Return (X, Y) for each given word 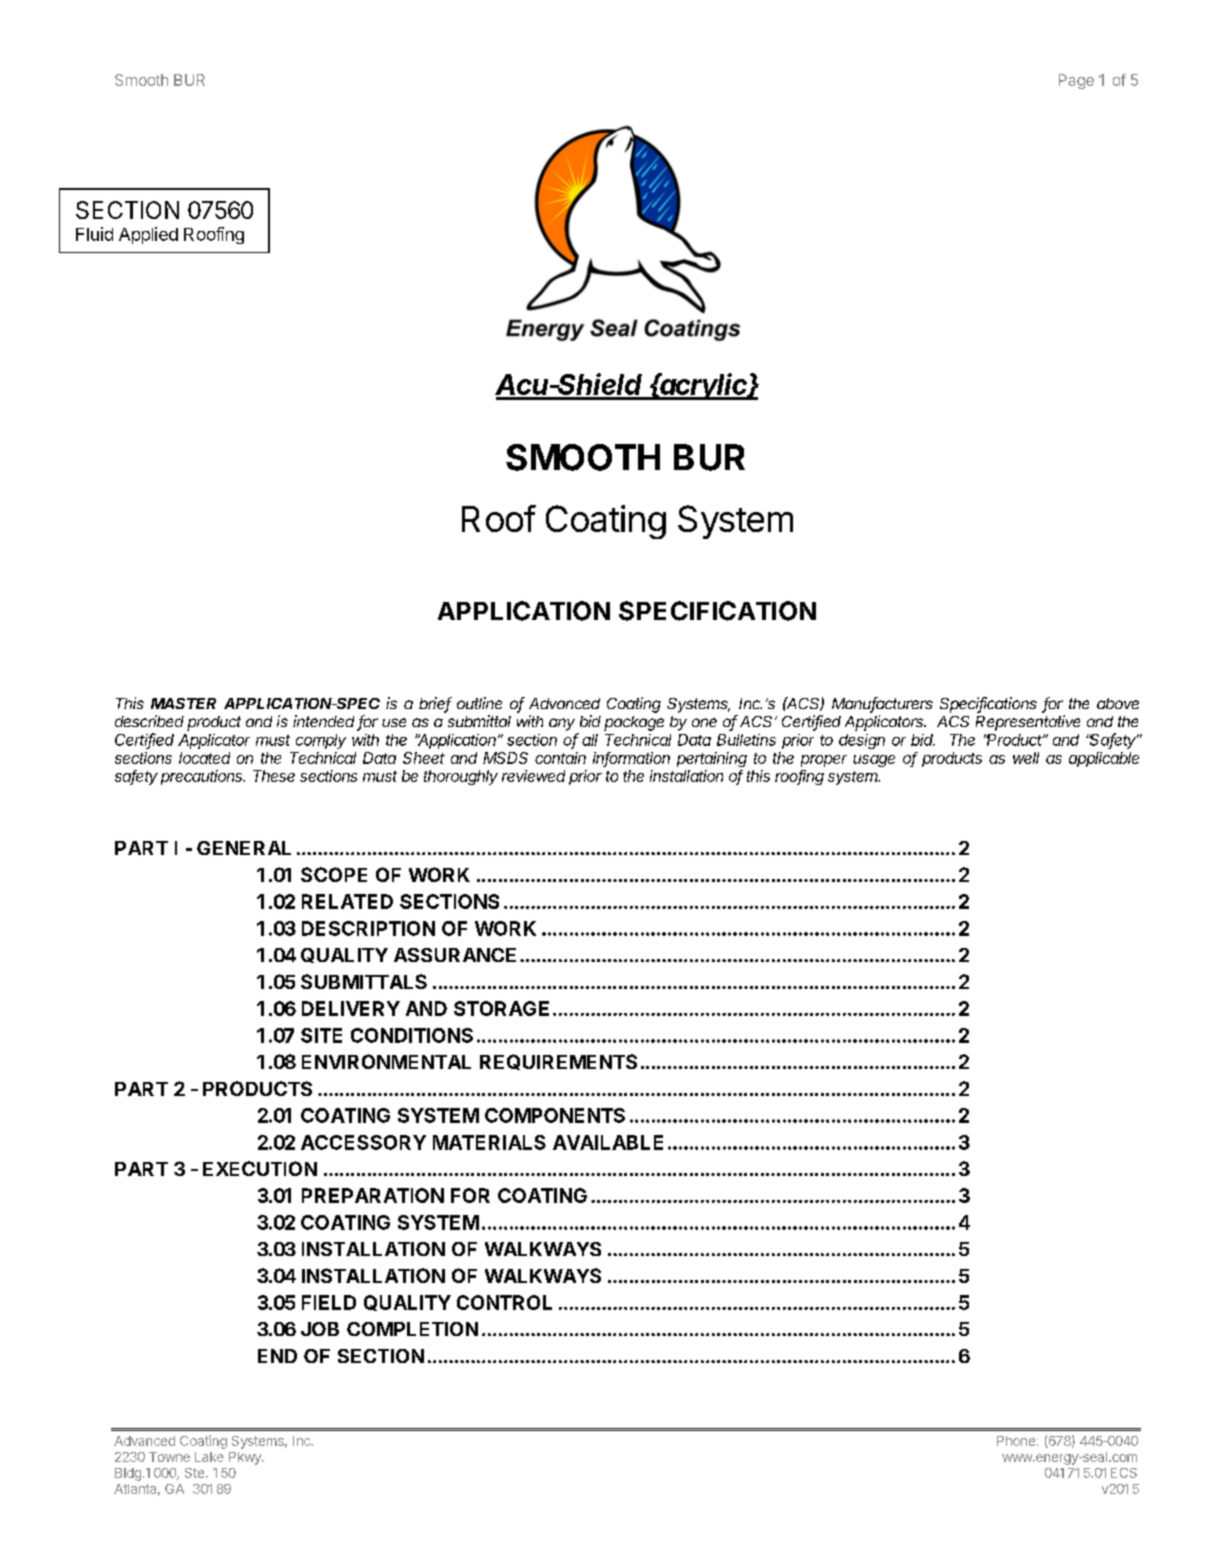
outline (479, 703)
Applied (148, 235)
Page (1076, 81)
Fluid (94, 234)
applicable (1104, 759)
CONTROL (504, 1302)
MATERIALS (489, 1142)
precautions (203, 777)
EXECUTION (260, 1168)
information (631, 759)
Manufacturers (882, 704)
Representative (1028, 723)
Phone (1016, 1441)
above (1118, 703)
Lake (209, 1457)
